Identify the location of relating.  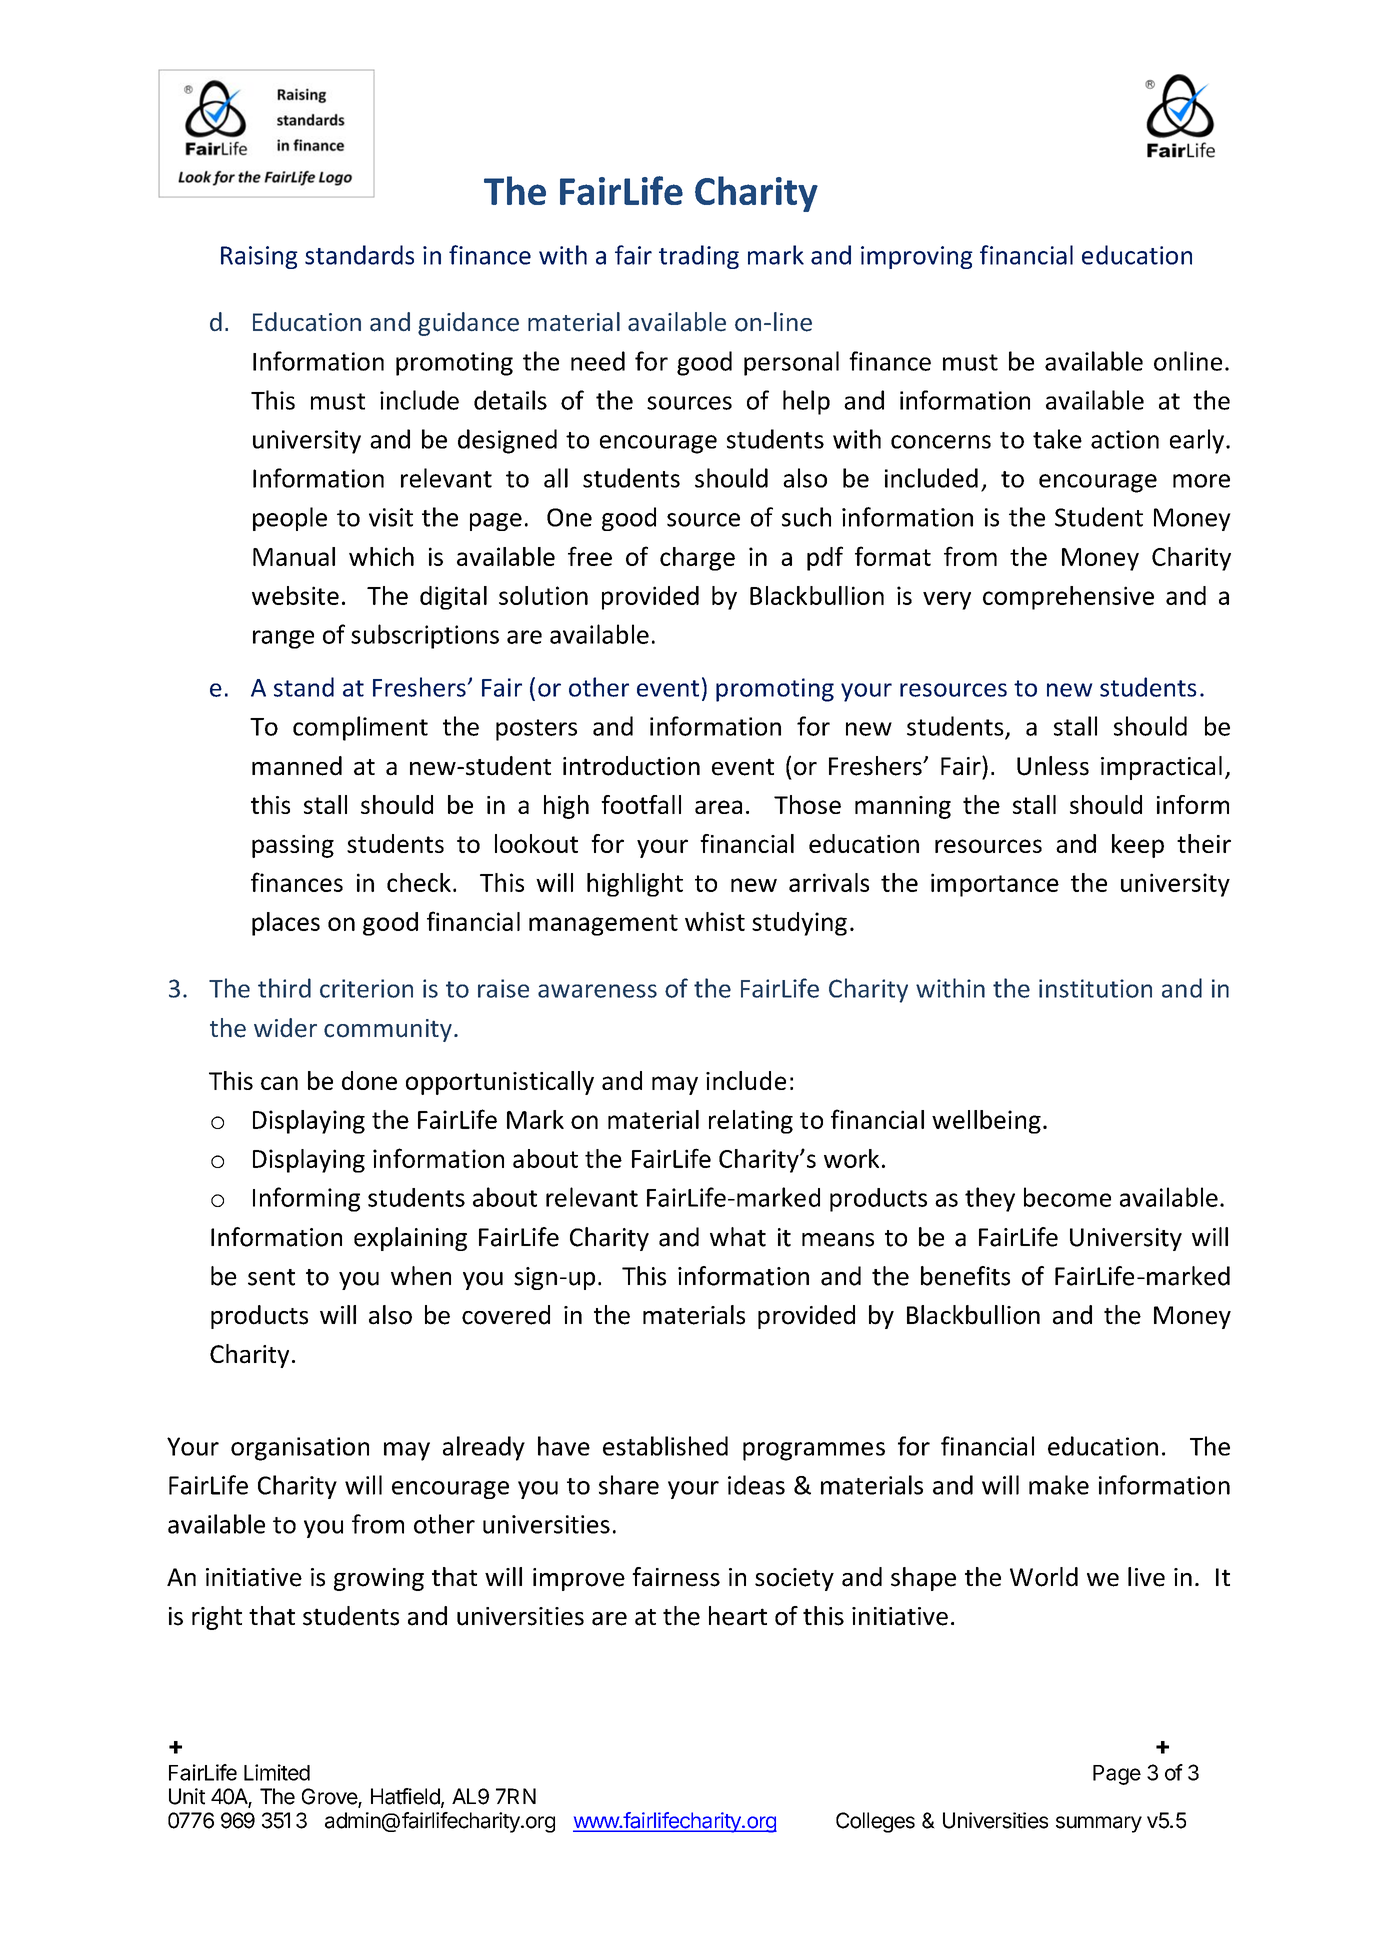
(751, 1122).
